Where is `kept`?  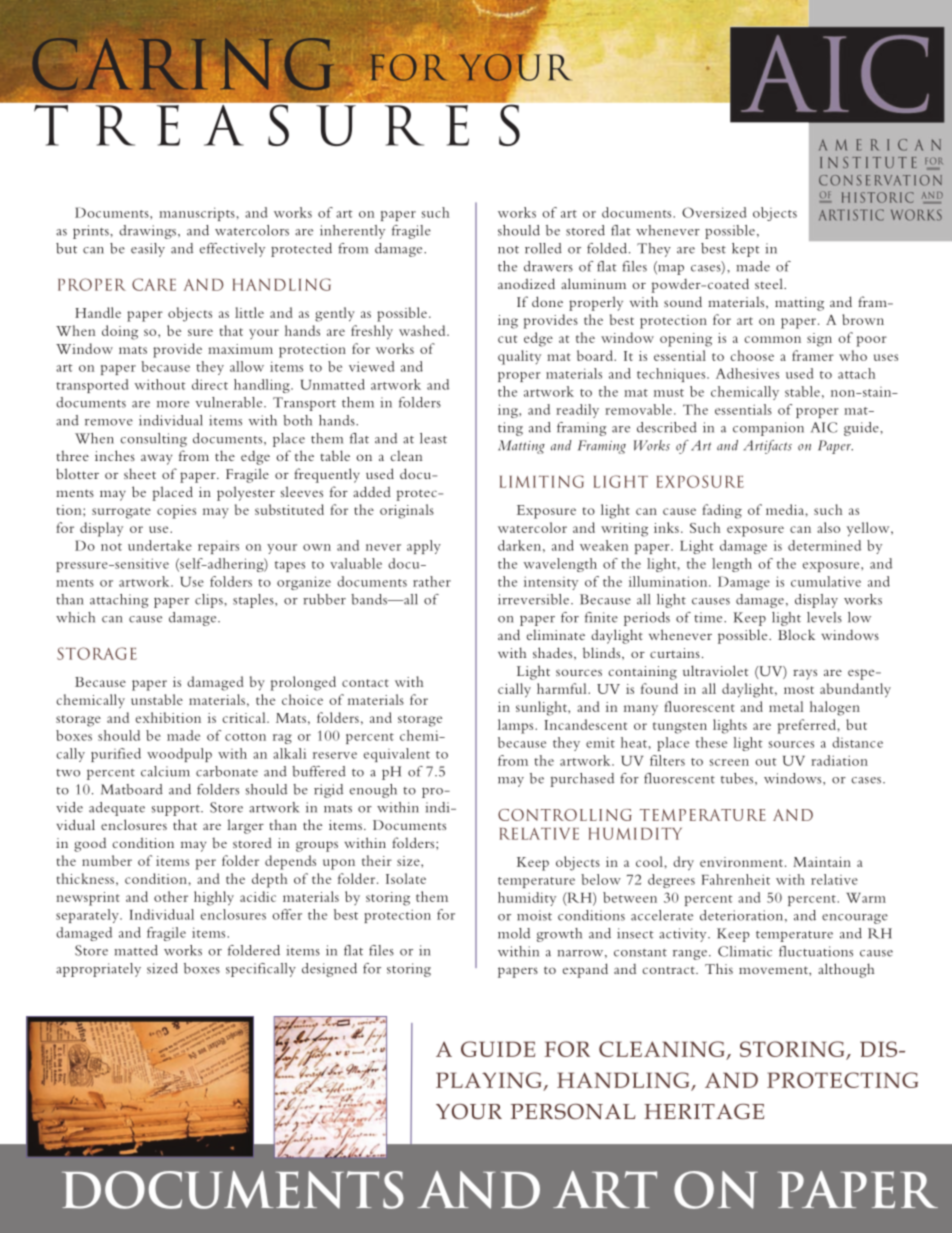 kept is located at coordinates (745, 250).
